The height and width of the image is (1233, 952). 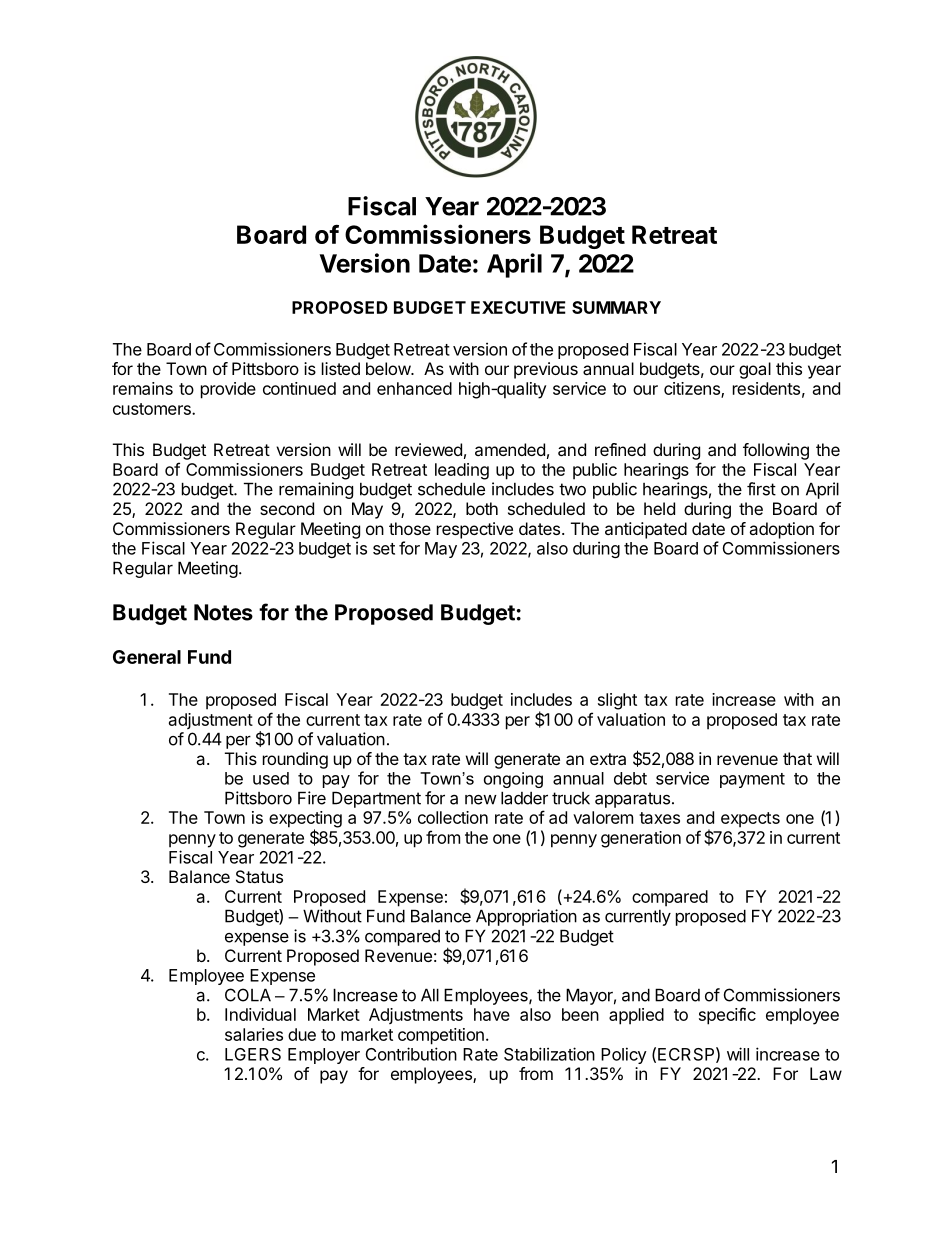 What do you see at coordinates (254, 1034) in the image?
I see `salaries` at bounding box center [254, 1034].
